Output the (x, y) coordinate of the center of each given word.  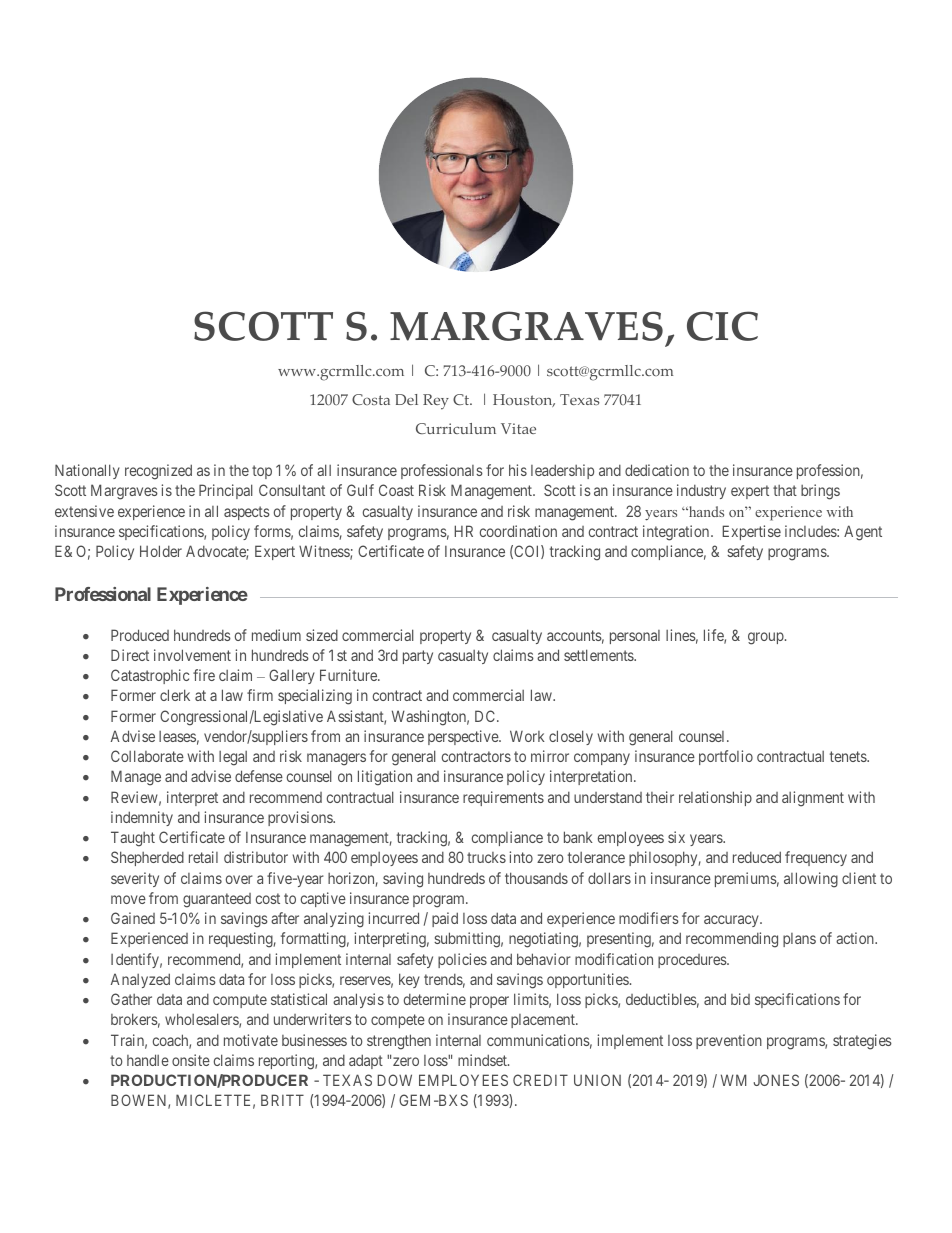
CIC (722, 326)
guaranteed (217, 900)
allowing (811, 880)
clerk (175, 695)
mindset (483, 1060)
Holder (161, 551)
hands (705, 511)
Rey (436, 402)
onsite (191, 1060)
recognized (158, 472)
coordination (518, 531)
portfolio (726, 757)
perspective (464, 737)
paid (445, 919)
